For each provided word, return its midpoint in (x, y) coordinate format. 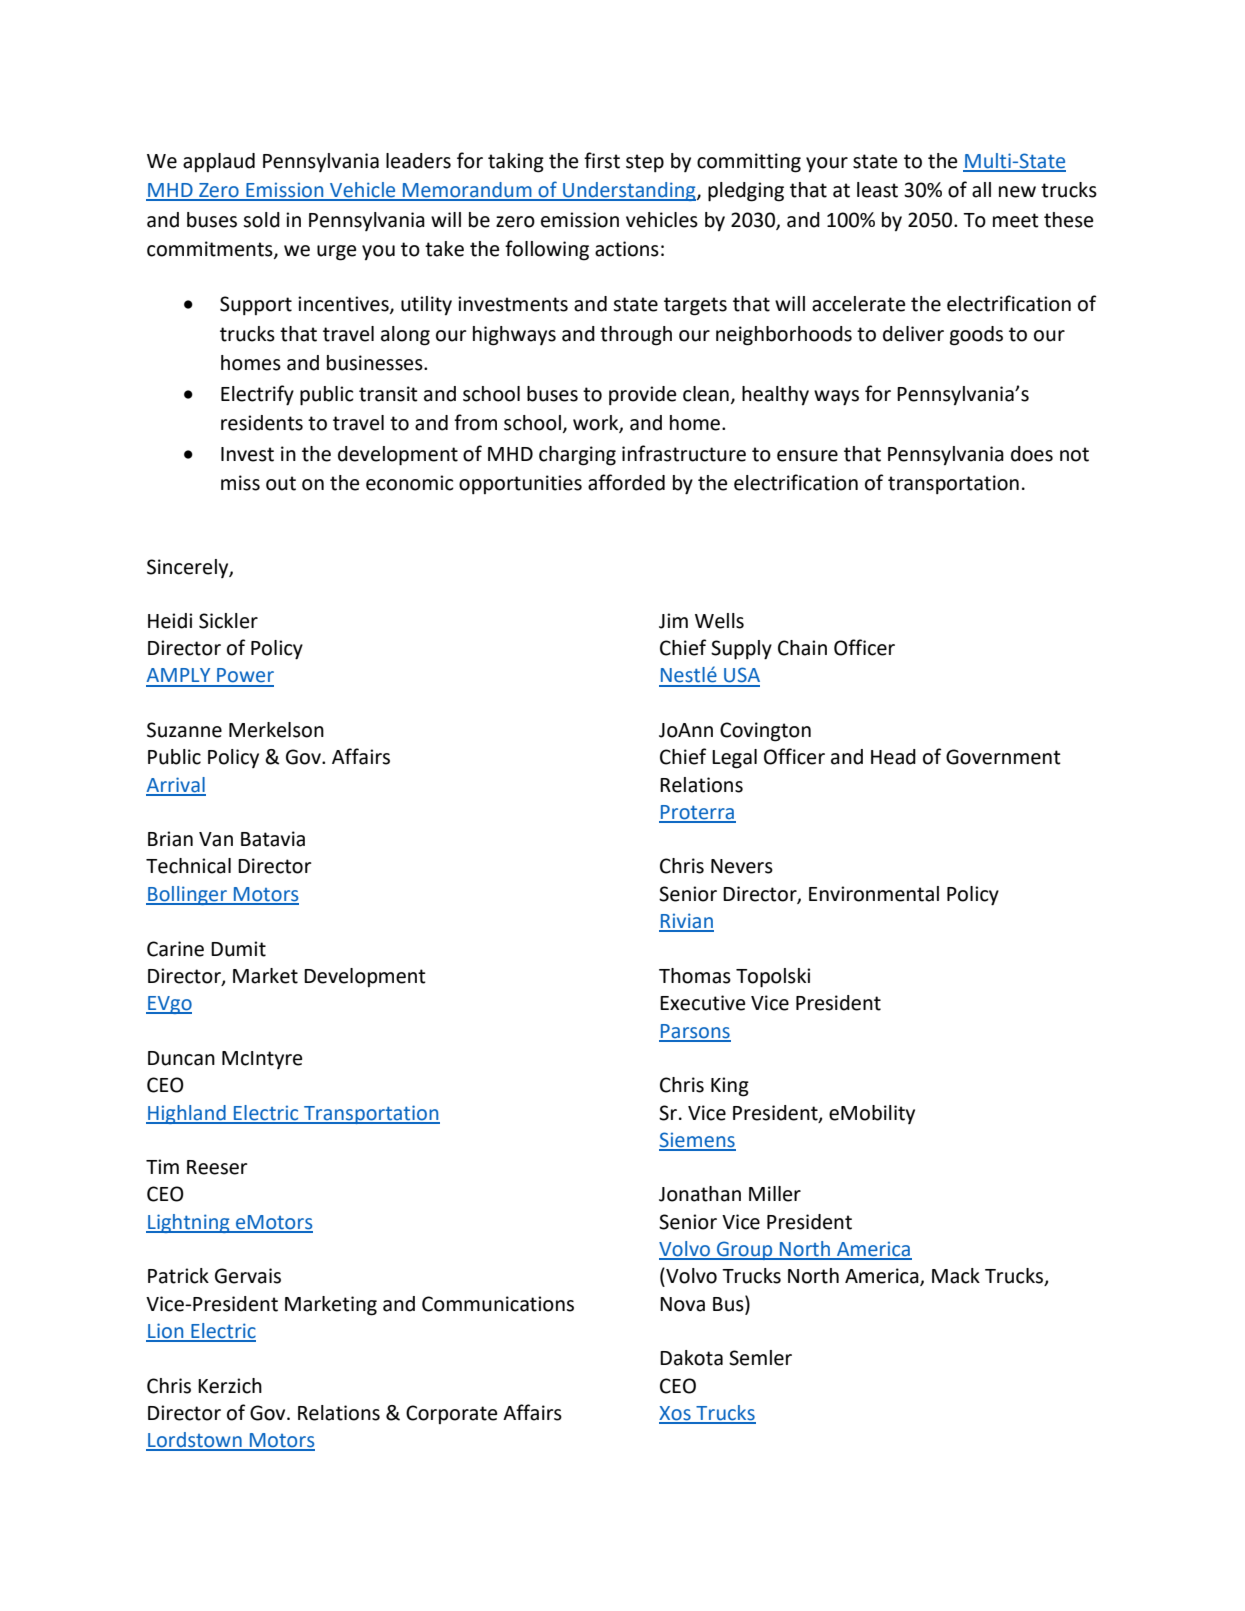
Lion (166, 1332)
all (981, 190)
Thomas (695, 976)
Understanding (629, 191)
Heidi (170, 621)
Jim (673, 621)
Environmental (874, 894)
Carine (175, 949)
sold (261, 220)
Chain (802, 648)
